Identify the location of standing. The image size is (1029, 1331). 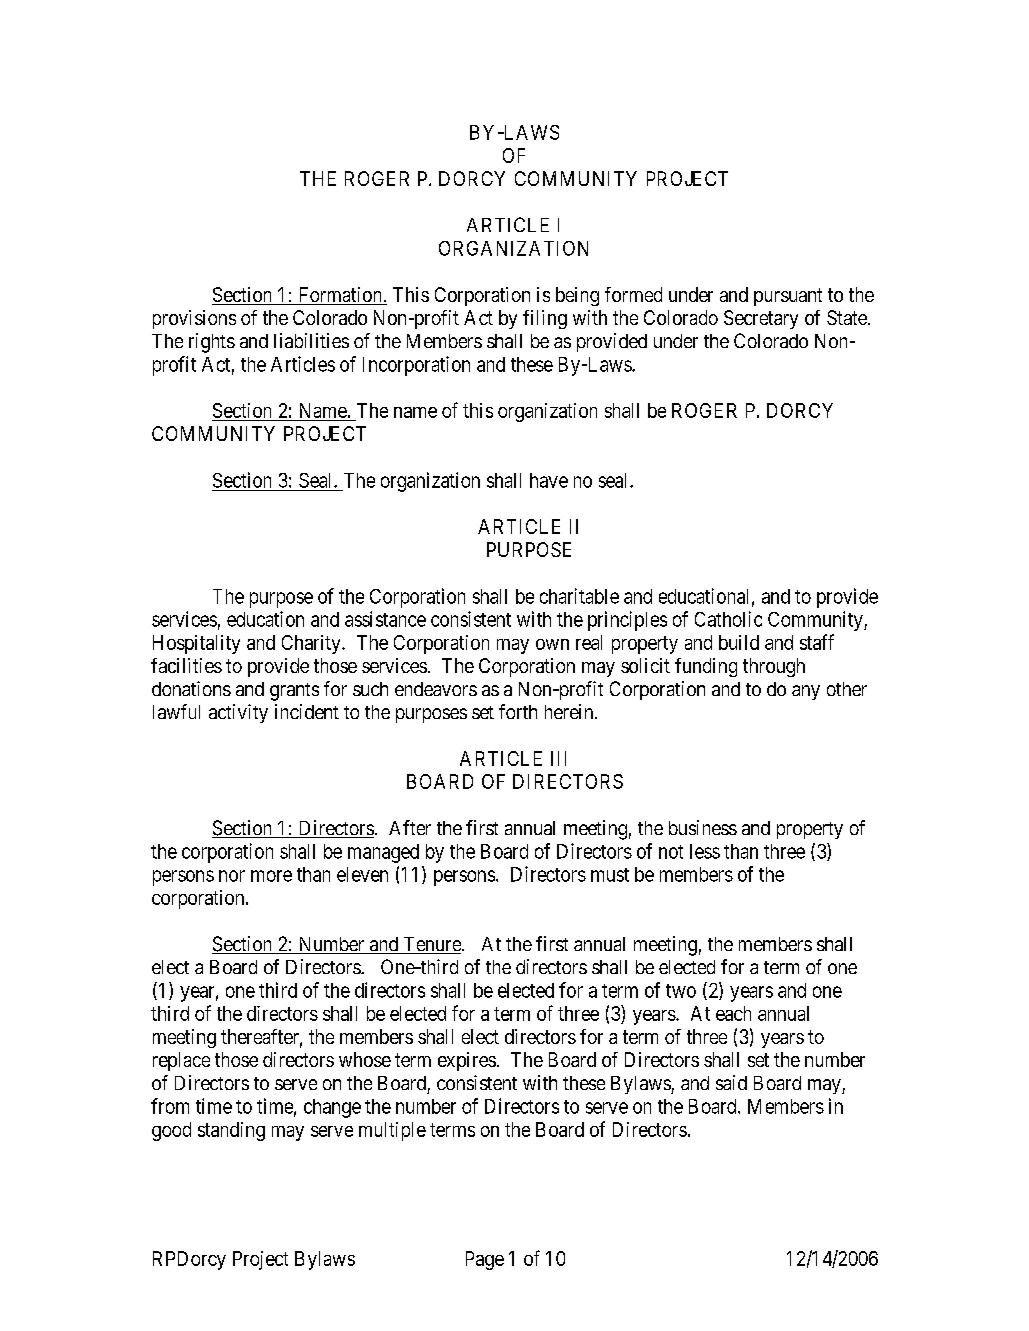
(231, 1131).
